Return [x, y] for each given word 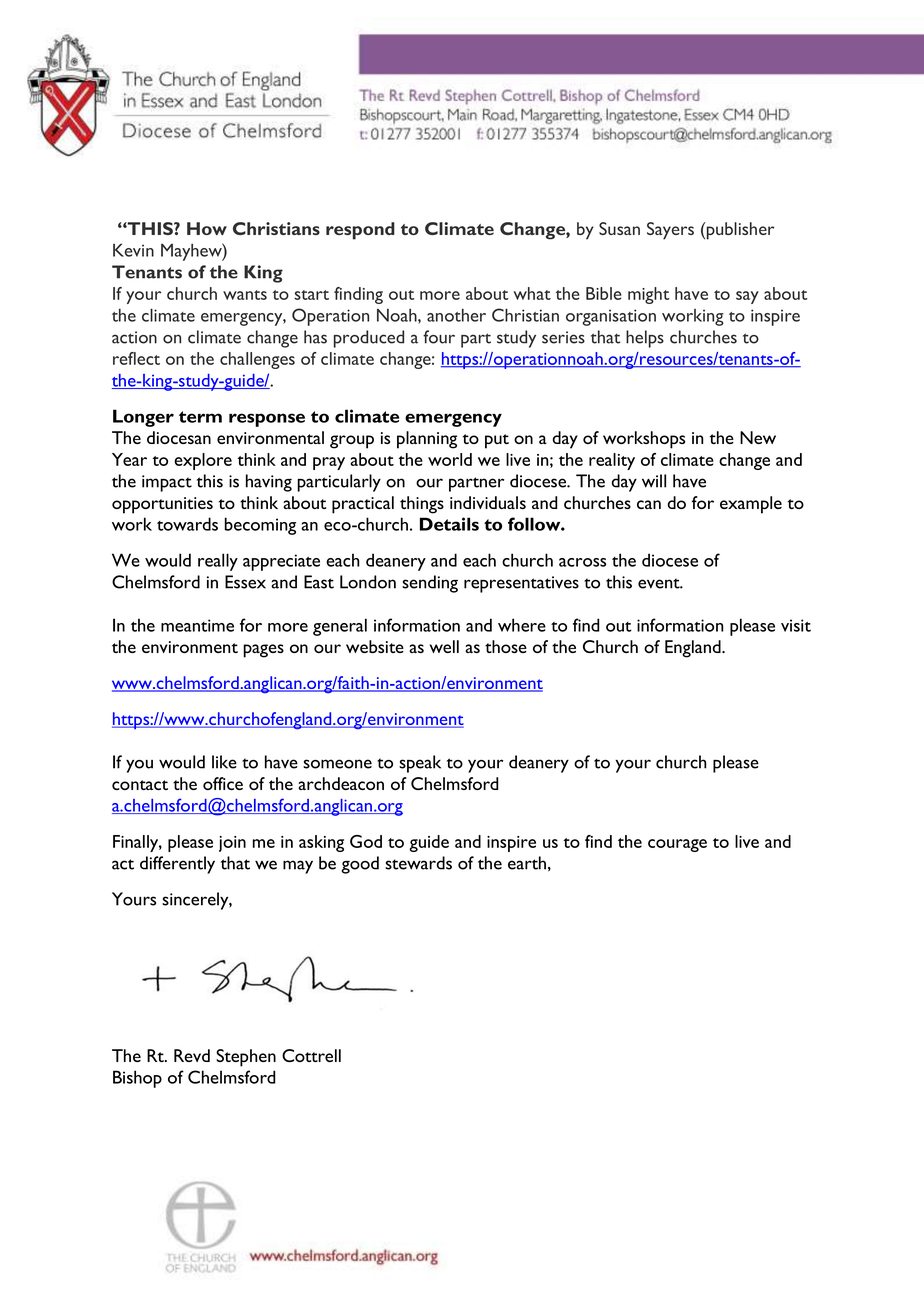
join [232, 844]
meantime [197, 625]
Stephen [246, 1058]
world [450, 459]
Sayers [670, 231]
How [207, 228]
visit [796, 625]
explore [203, 461]
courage [677, 845]
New [758, 437]
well [444, 646]
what [532, 293]
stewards [418, 863]
